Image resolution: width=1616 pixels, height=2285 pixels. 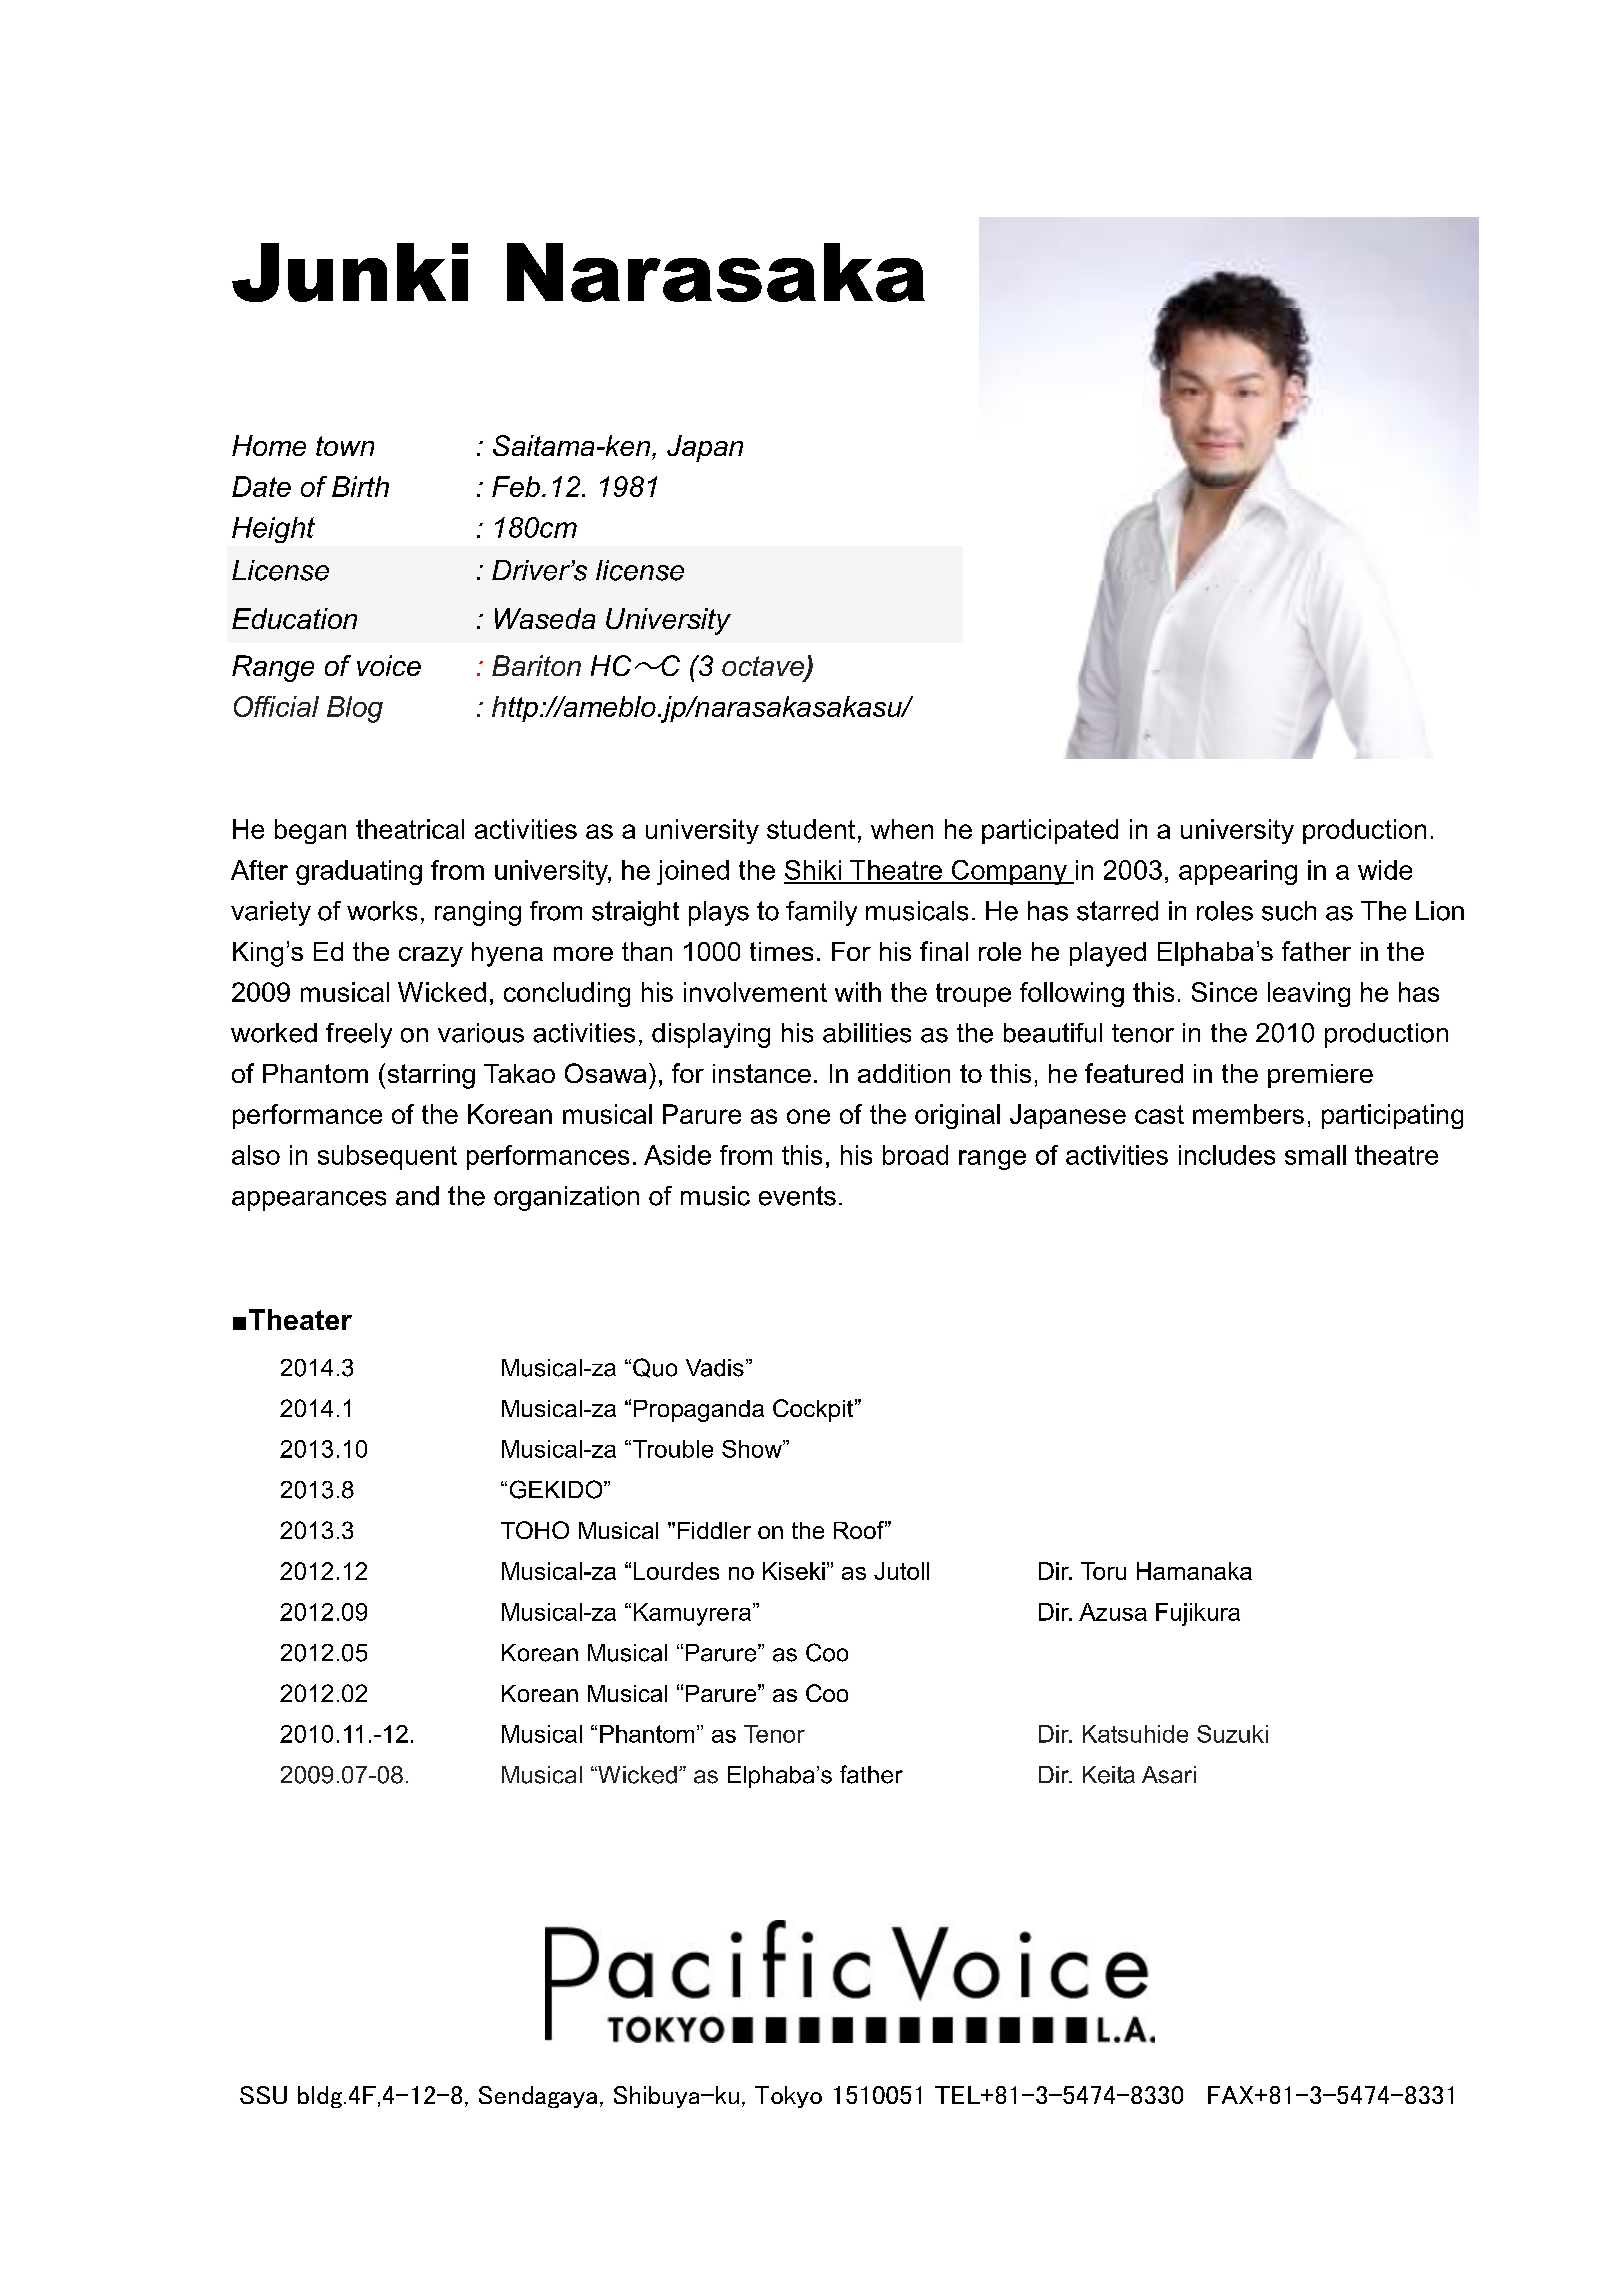 I want to click on octave, so click(x=764, y=667).
